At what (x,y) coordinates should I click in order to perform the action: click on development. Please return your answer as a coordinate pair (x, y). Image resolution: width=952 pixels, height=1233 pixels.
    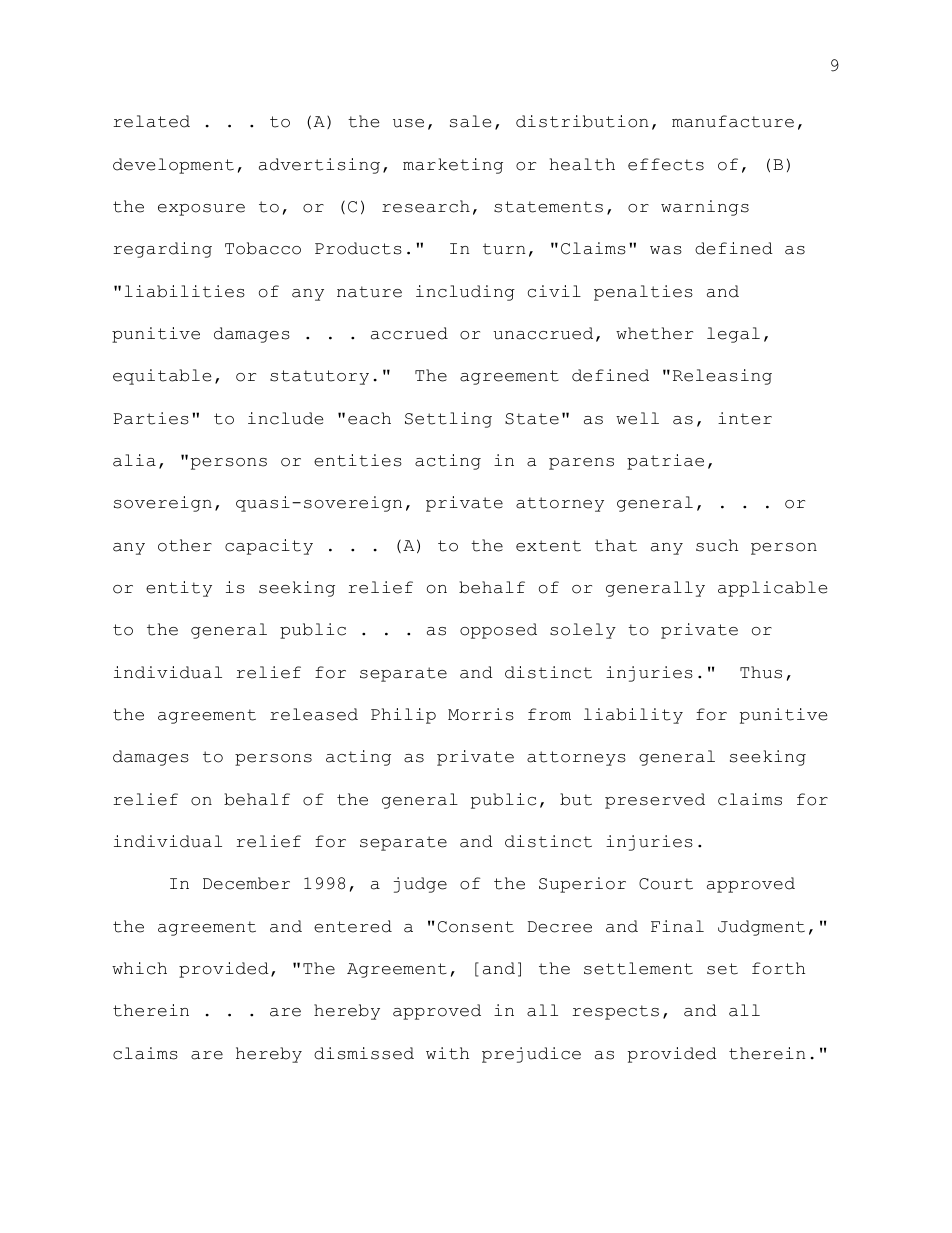
    Looking at the image, I should click on (173, 166).
